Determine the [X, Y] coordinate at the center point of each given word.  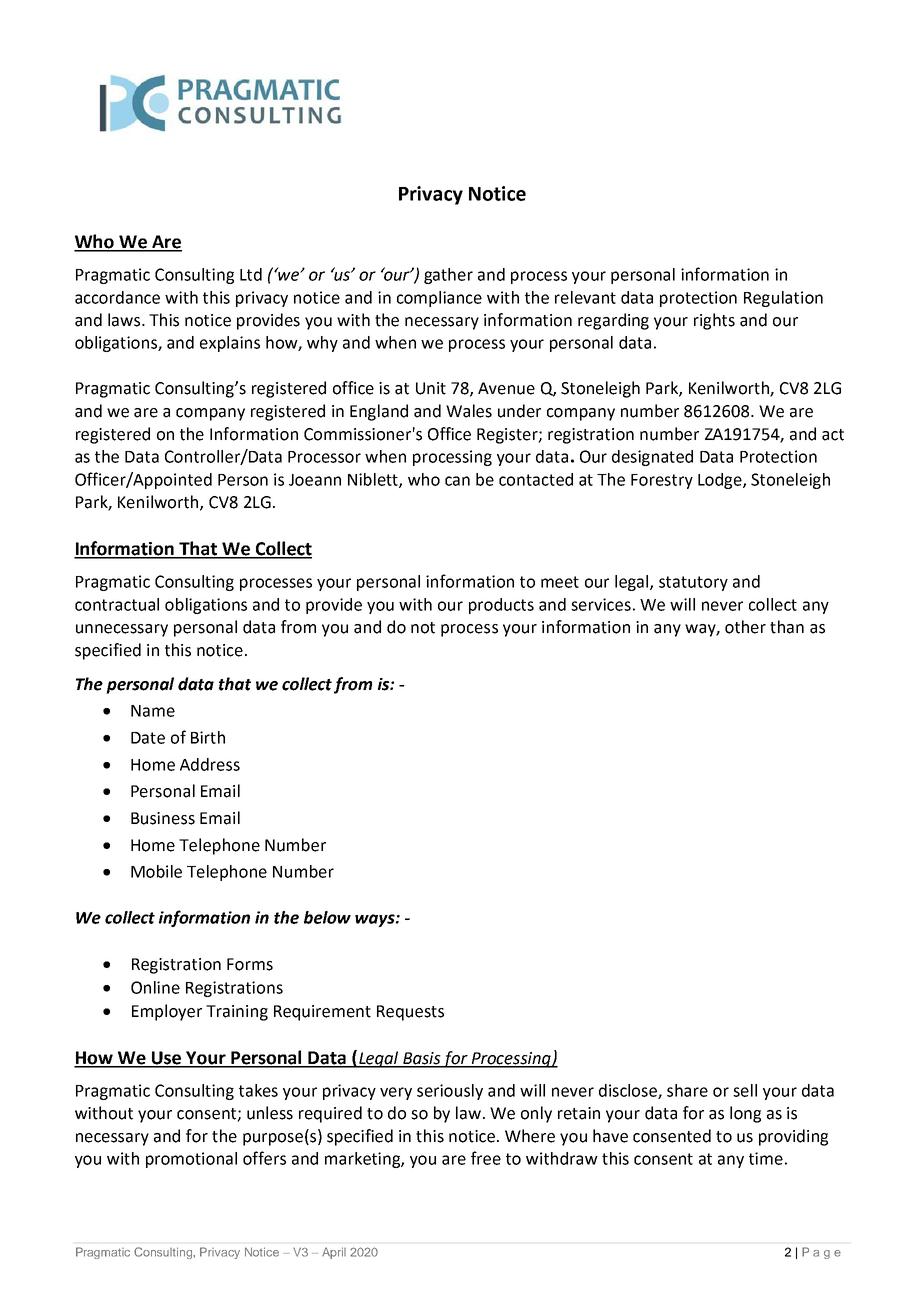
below [327, 917]
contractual [117, 604]
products [501, 606]
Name [153, 711]
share [687, 1090]
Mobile [156, 871]
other [745, 627]
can [457, 481]
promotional [191, 1160]
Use [167, 1059]
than [787, 627]
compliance [439, 299]
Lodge [721, 481]
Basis [422, 1059]
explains [230, 344]
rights [714, 321]
